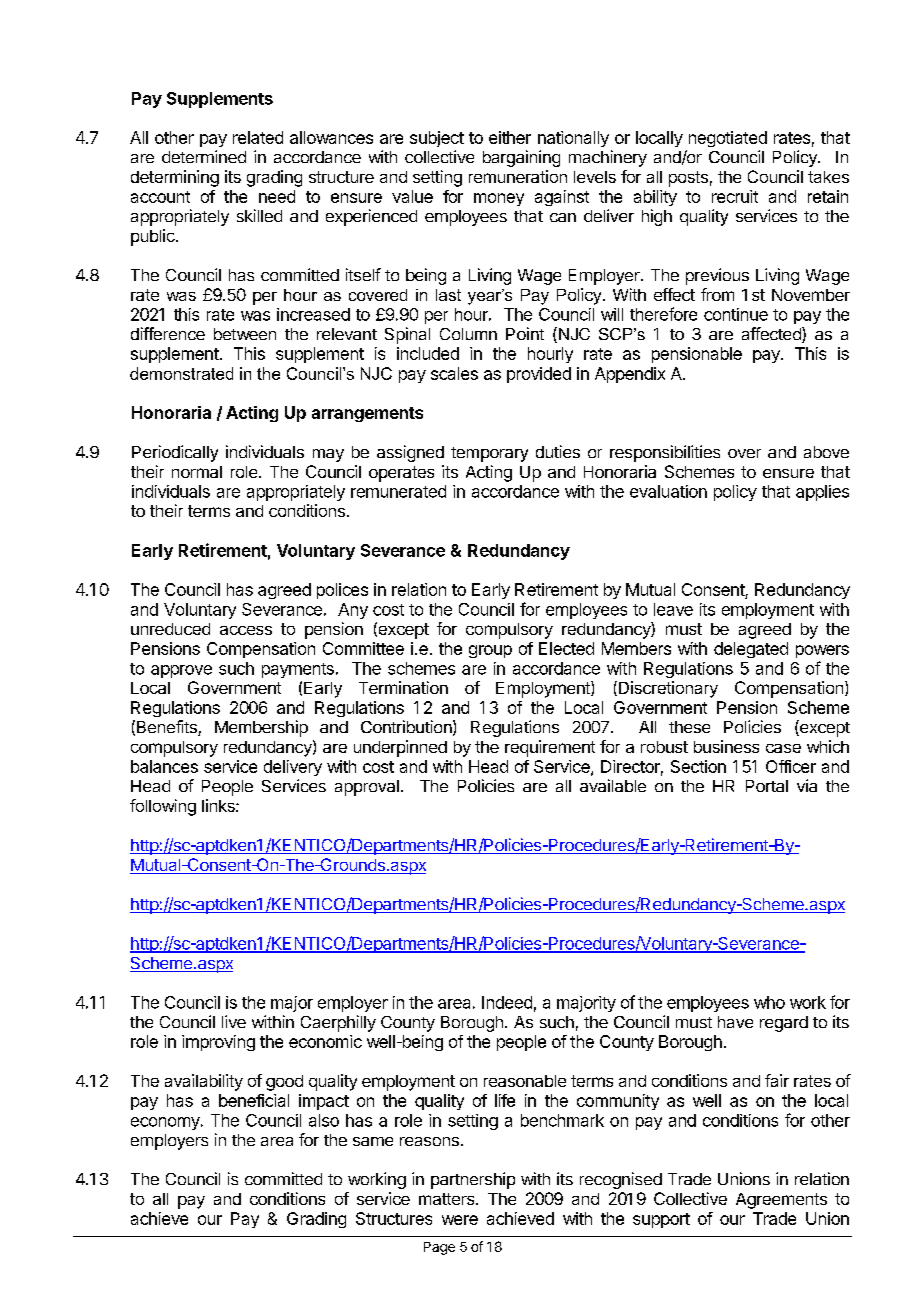 This document has height=1308, width=924. Describe the element at coordinates (518, 176) in the document. I see `remuneration` at that location.
